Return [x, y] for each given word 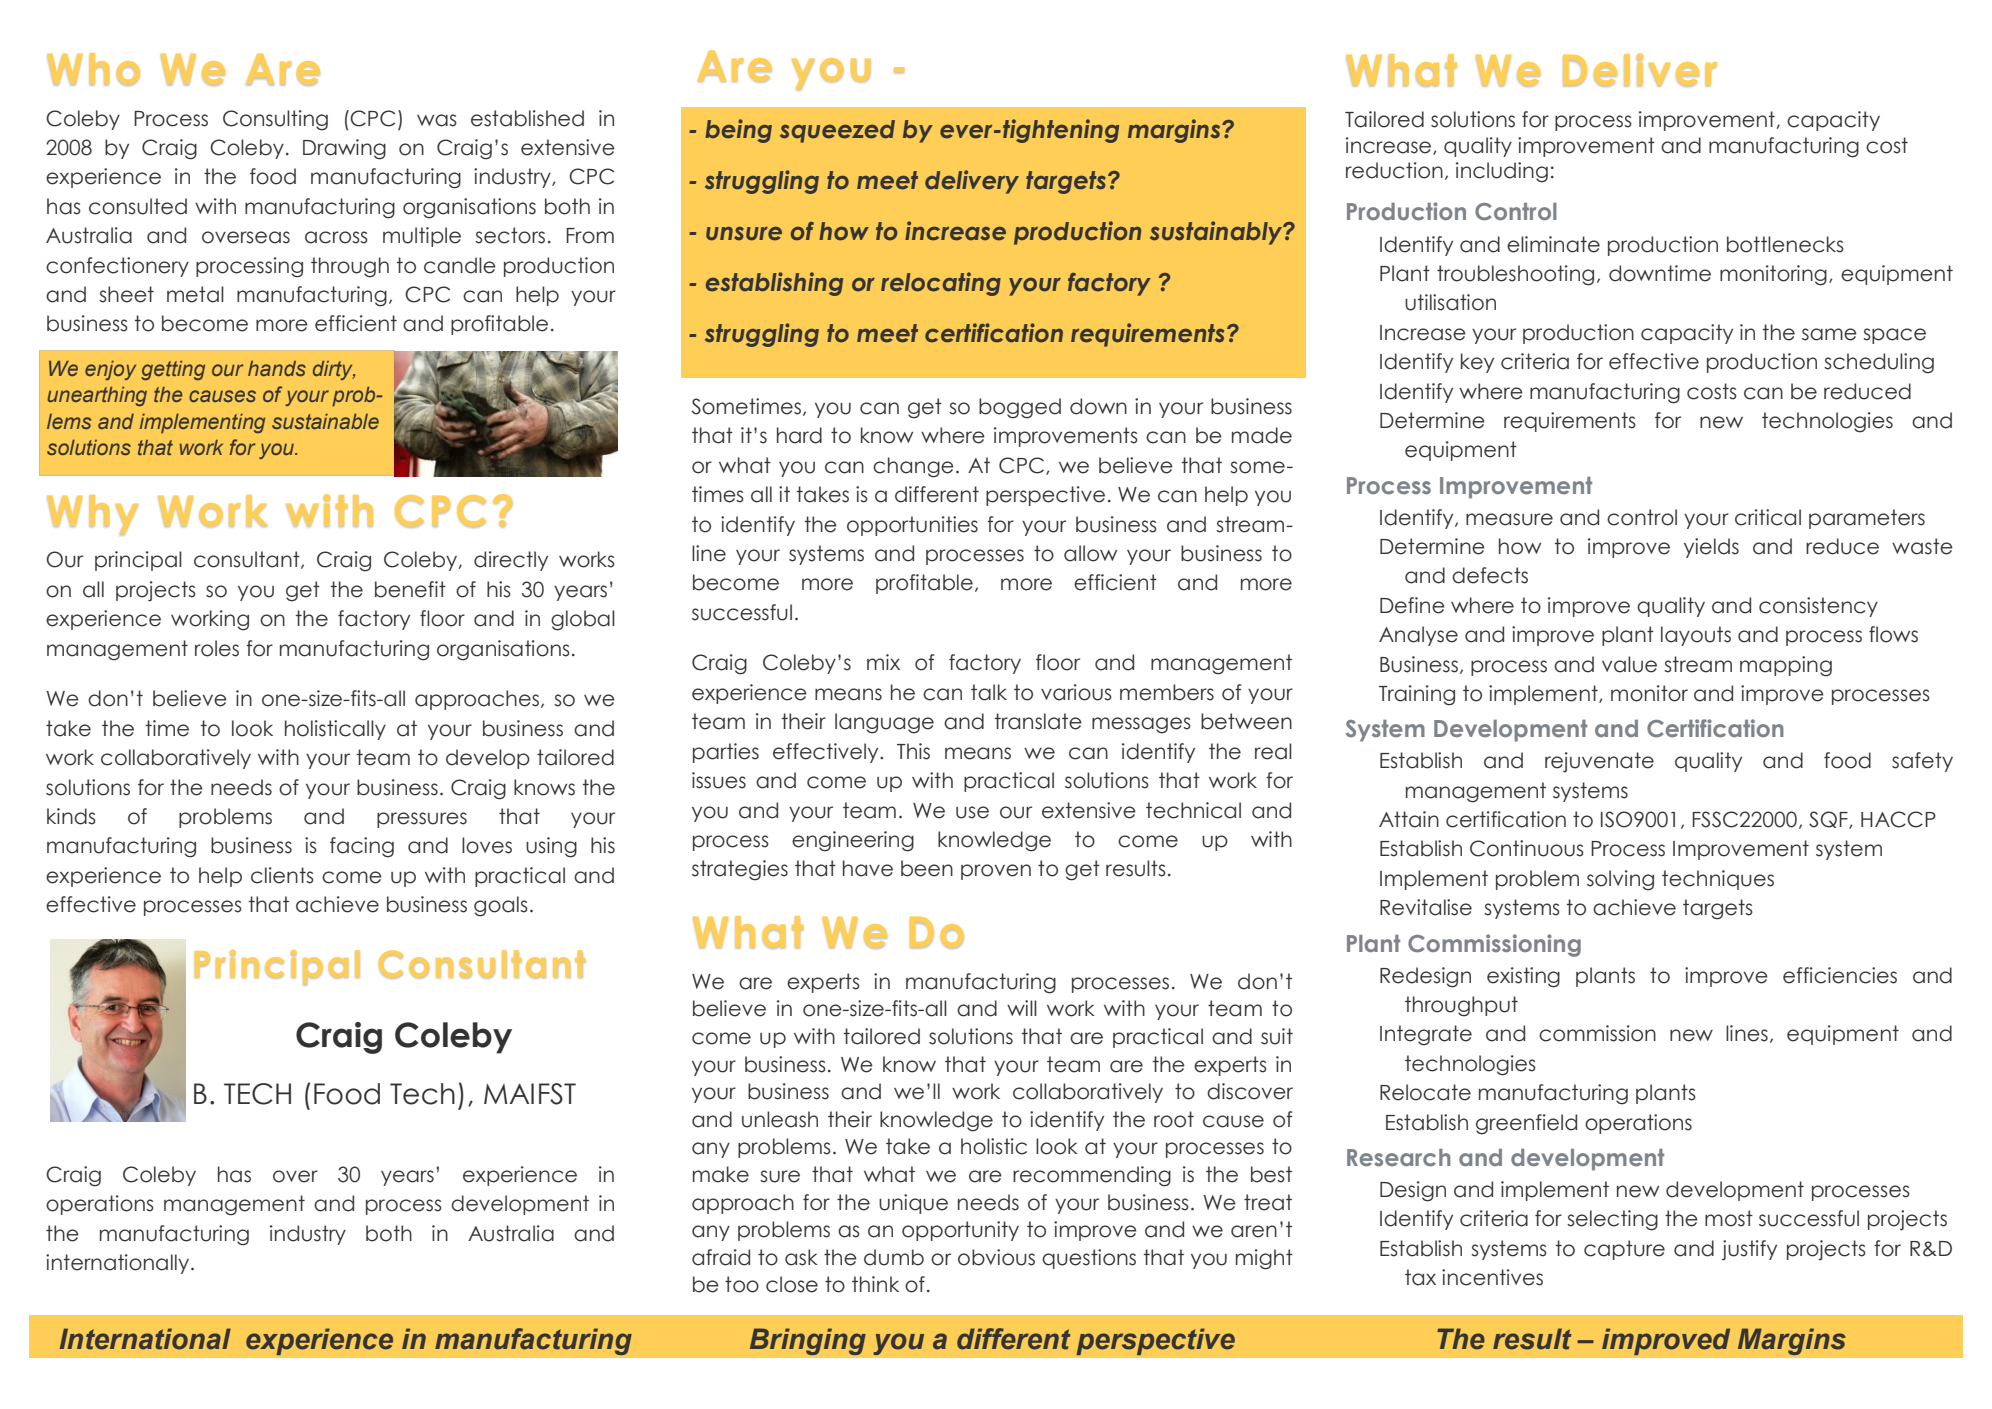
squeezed [837, 131]
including [1502, 172]
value [1629, 664]
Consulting [275, 120]
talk [989, 692]
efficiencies [1840, 975]
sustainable [325, 421]
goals [501, 906]
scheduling [1879, 363]
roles [217, 648]
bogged [1020, 408]
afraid [721, 1257]
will [1022, 1008]
